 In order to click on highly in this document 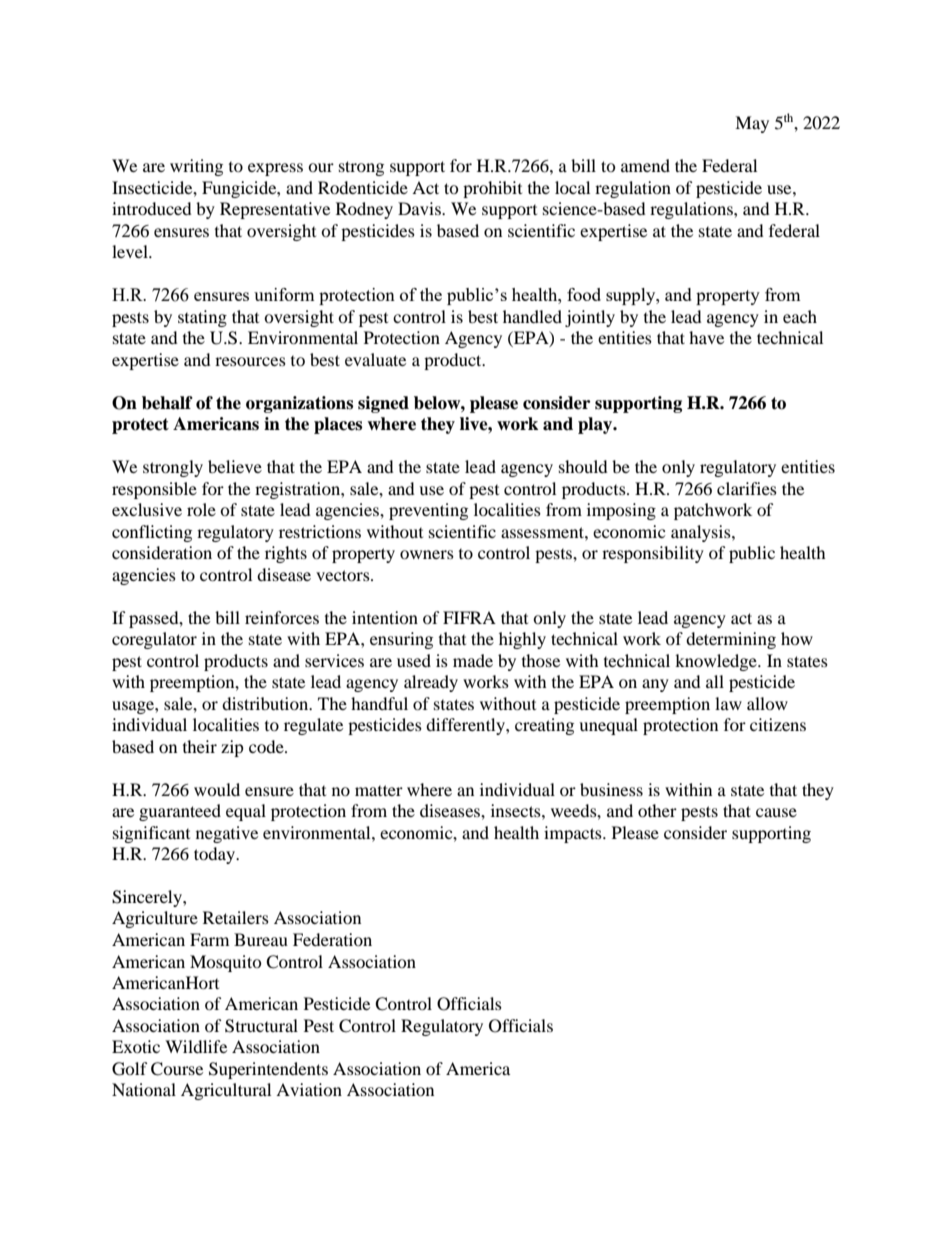, I will do `click(522, 640)`.
